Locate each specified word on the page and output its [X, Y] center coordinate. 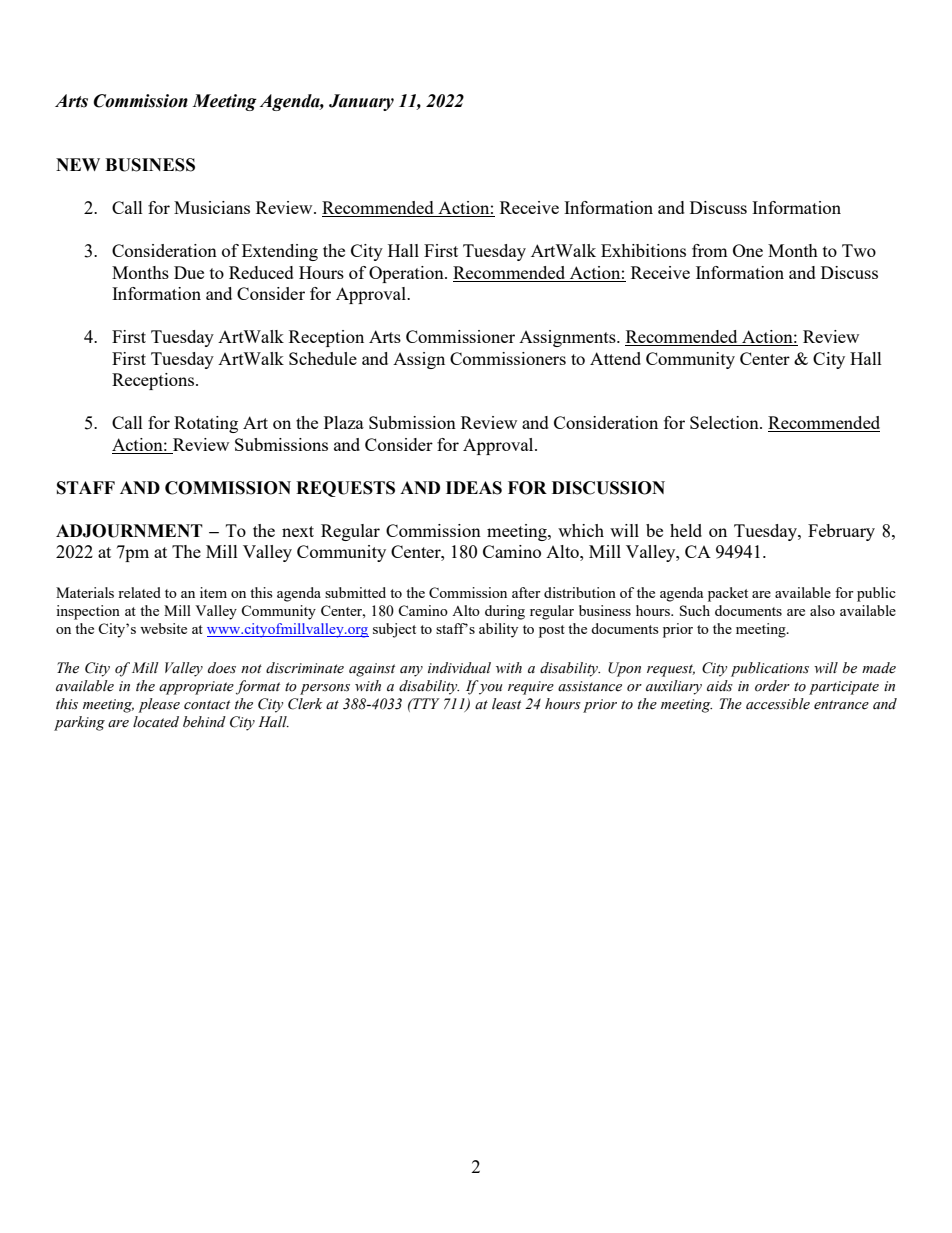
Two [859, 250]
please [159, 705]
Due [189, 272]
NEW [78, 164]
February [841, 532]
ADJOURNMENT [129, 531]
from [710, 250]
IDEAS [474, 488]
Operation [407, 274]
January [361, 102]
